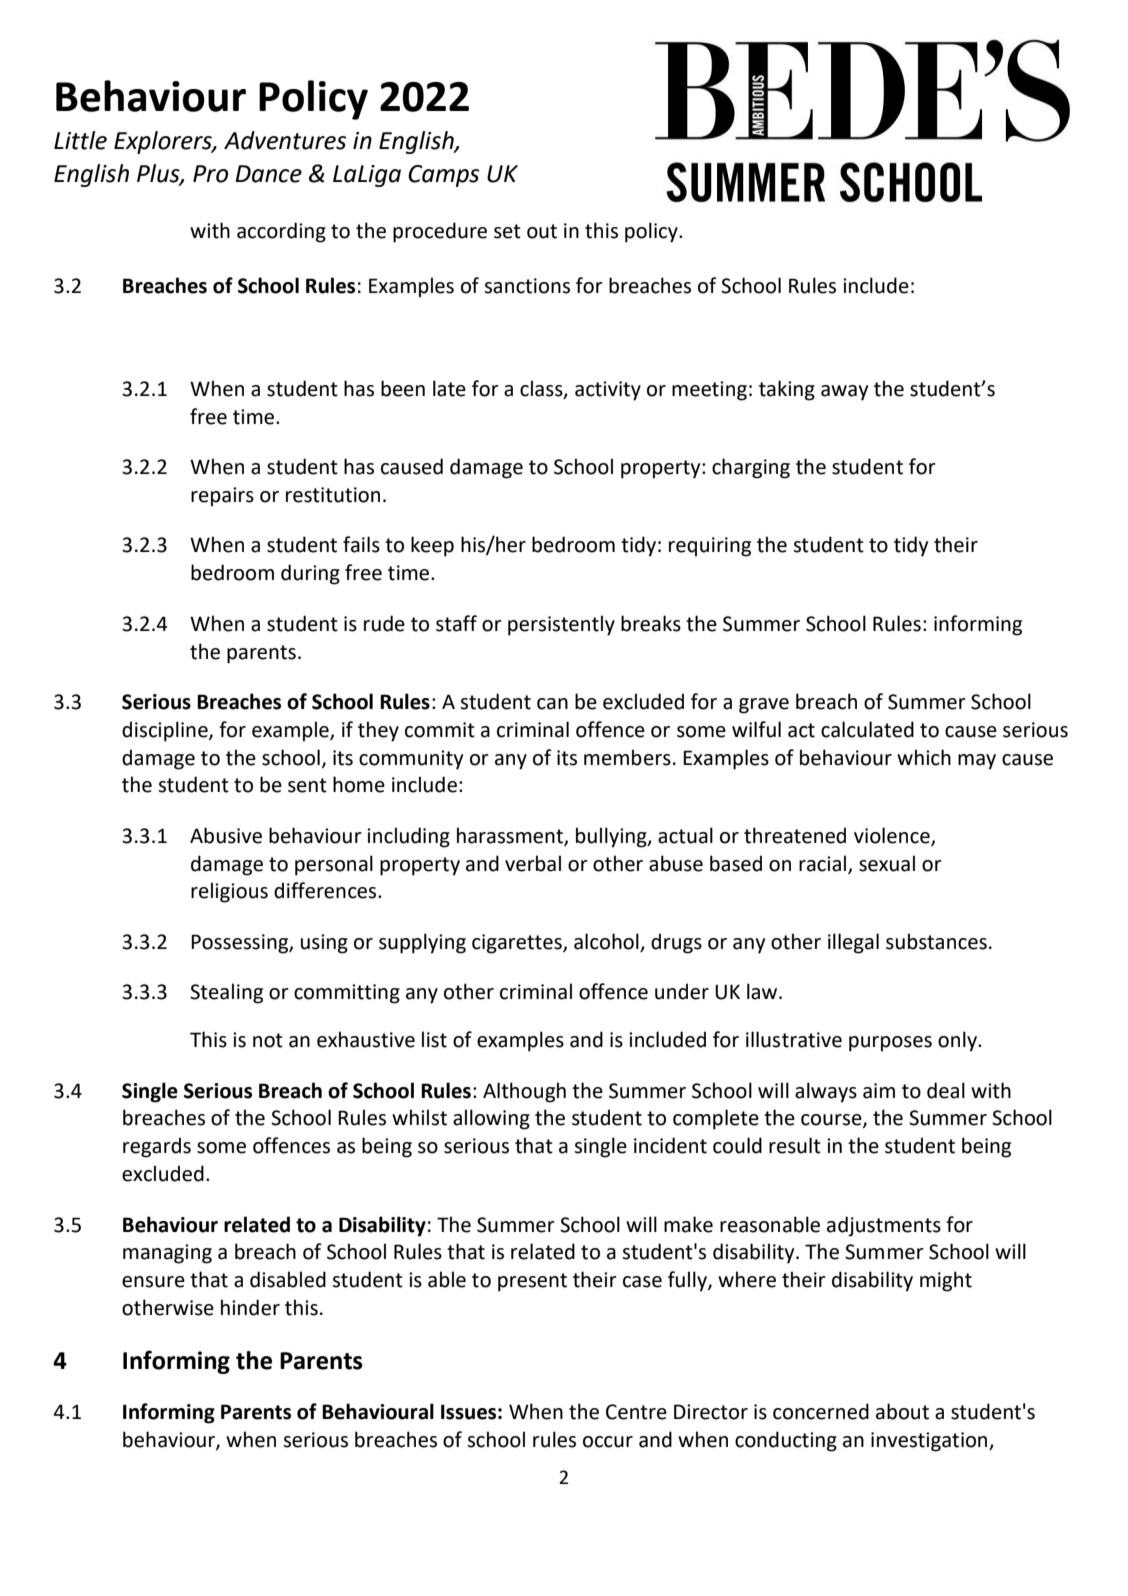 This document has width=1128, height=1596. What do you see at coordinates (524, 1092) in the document?
I see `Although` at bounding box center [524, 1092].
